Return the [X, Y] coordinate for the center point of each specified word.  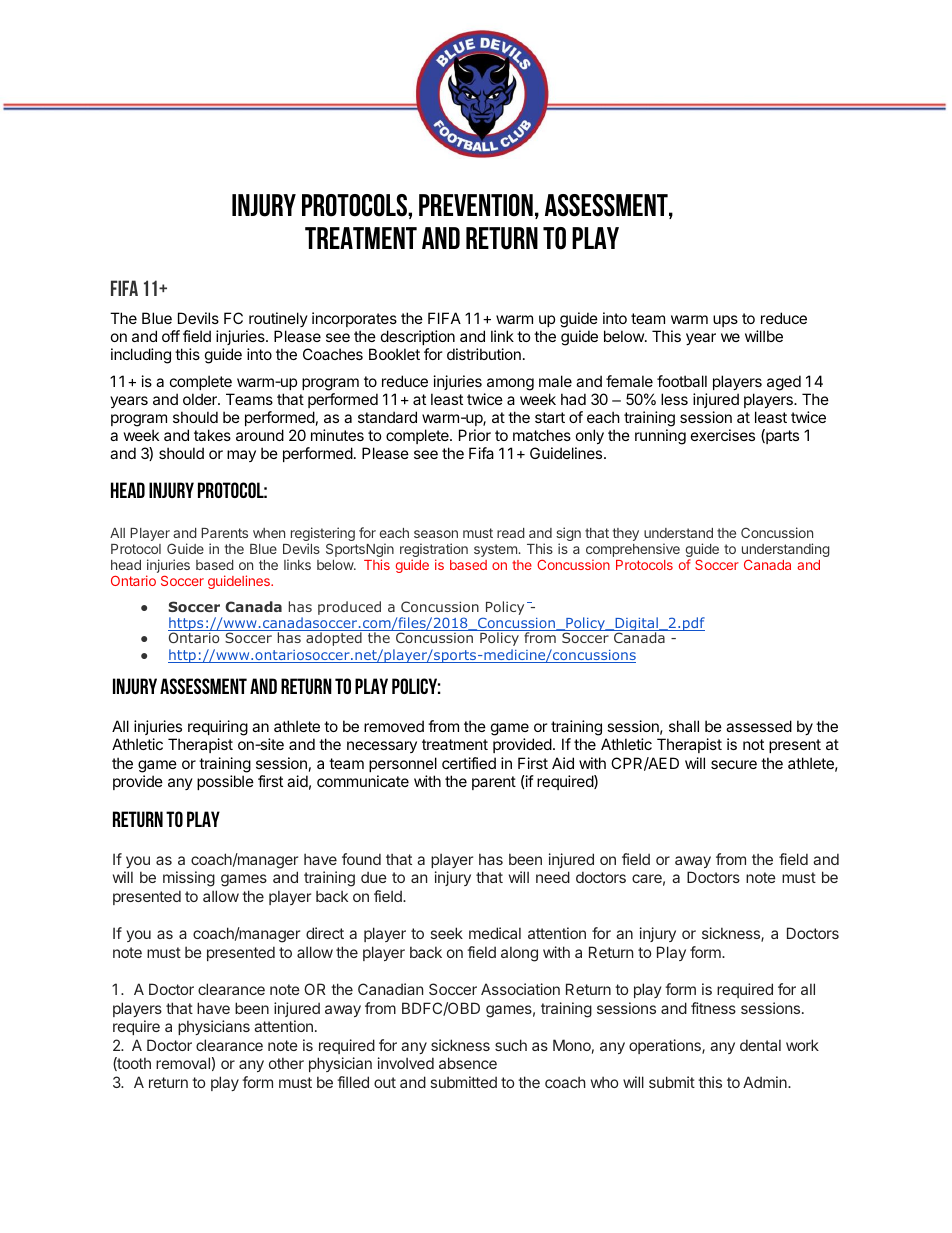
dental [760, 1045]
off [171, 336]
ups [725, 321]
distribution [484, 354]
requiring [218, 728]
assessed [759, 726]
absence [468, 1063]
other [286, 1063]
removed [394, 726]
